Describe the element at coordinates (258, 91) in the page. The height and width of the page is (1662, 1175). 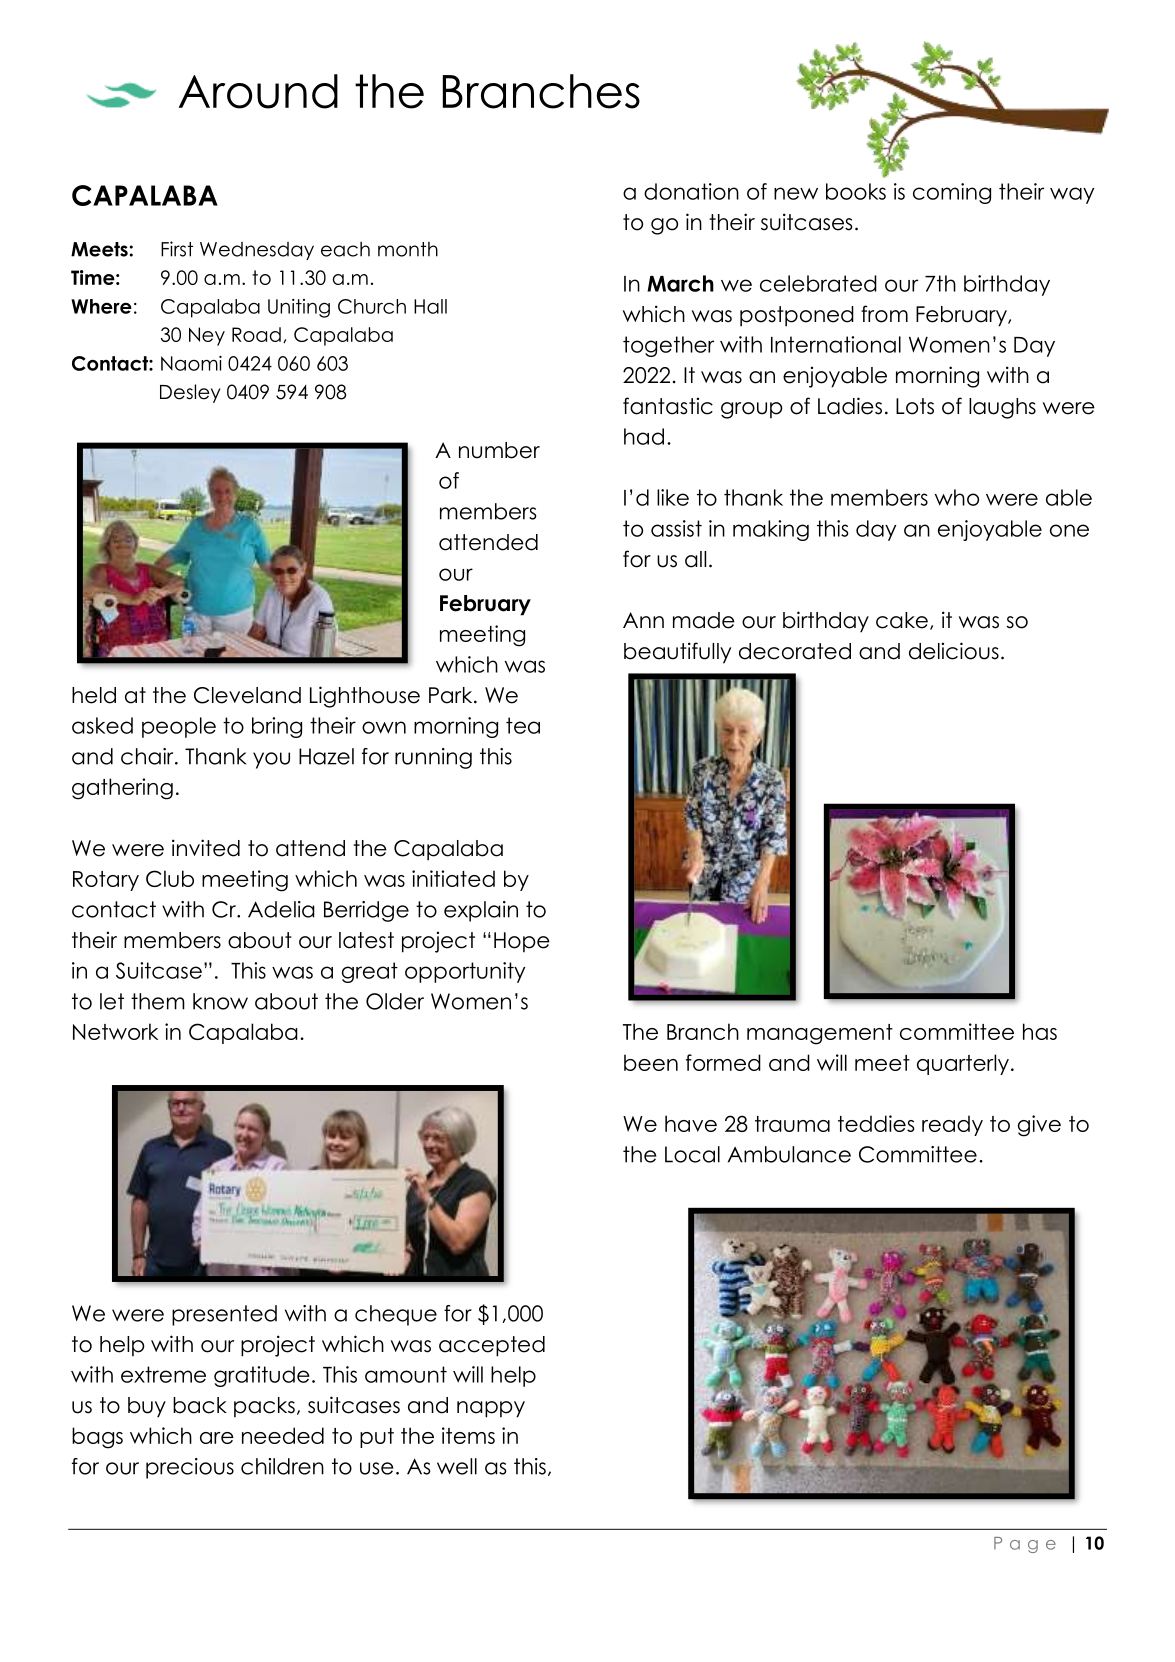
I see `Around` at that location.
